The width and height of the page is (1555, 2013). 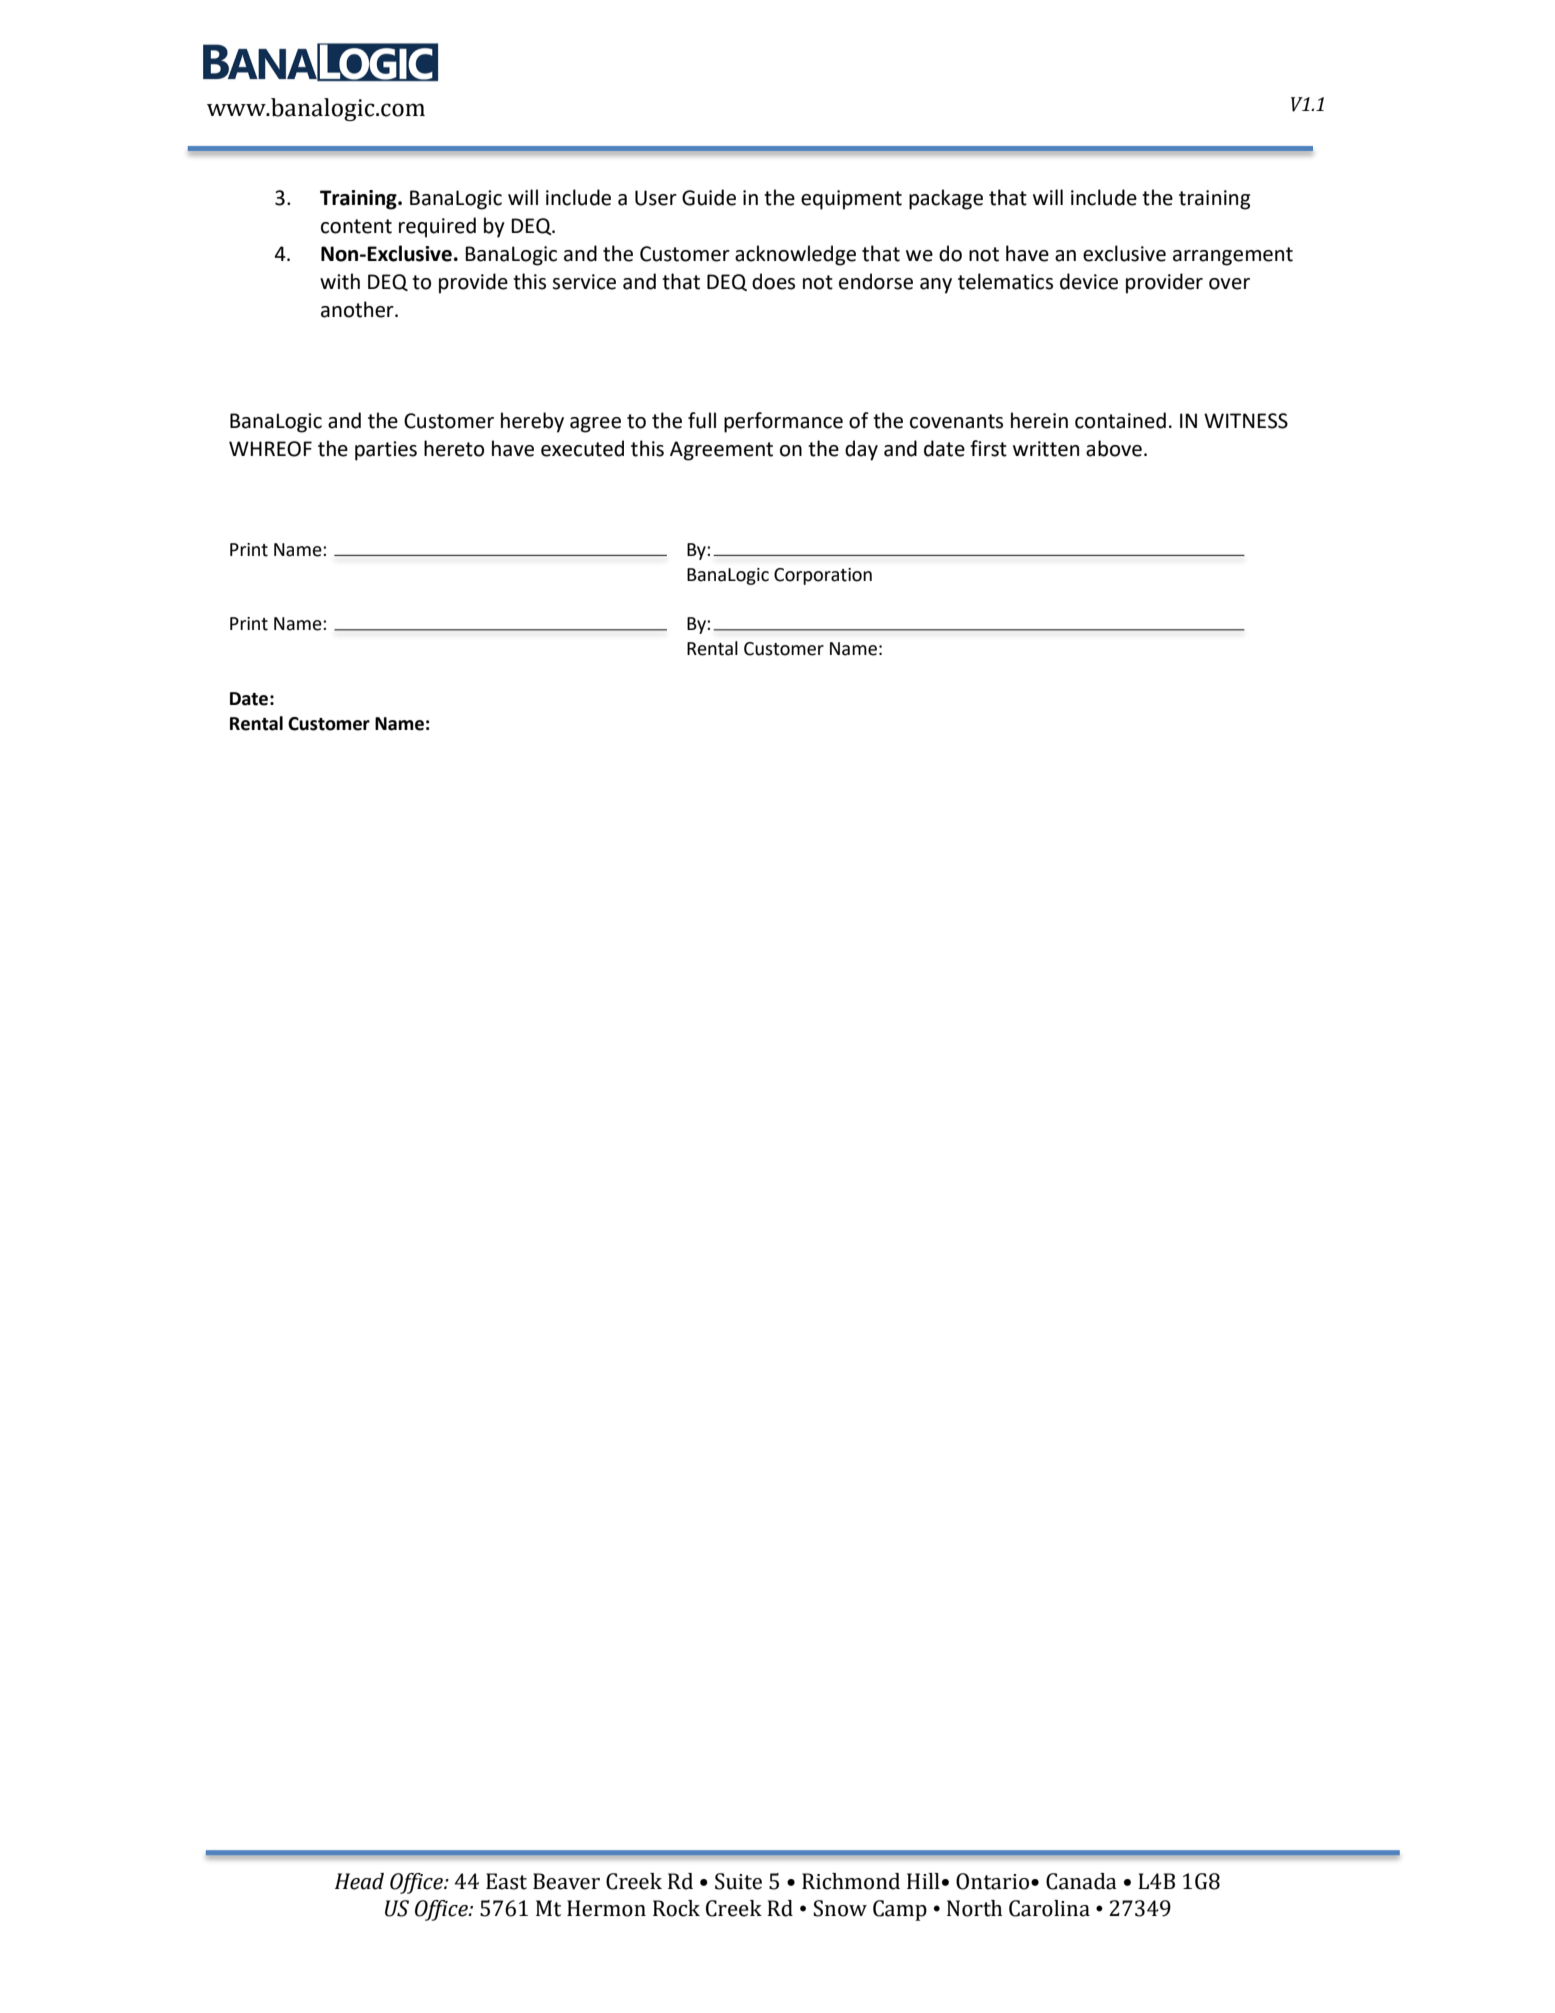 I want to click on required, so click(x=437, y=227).
